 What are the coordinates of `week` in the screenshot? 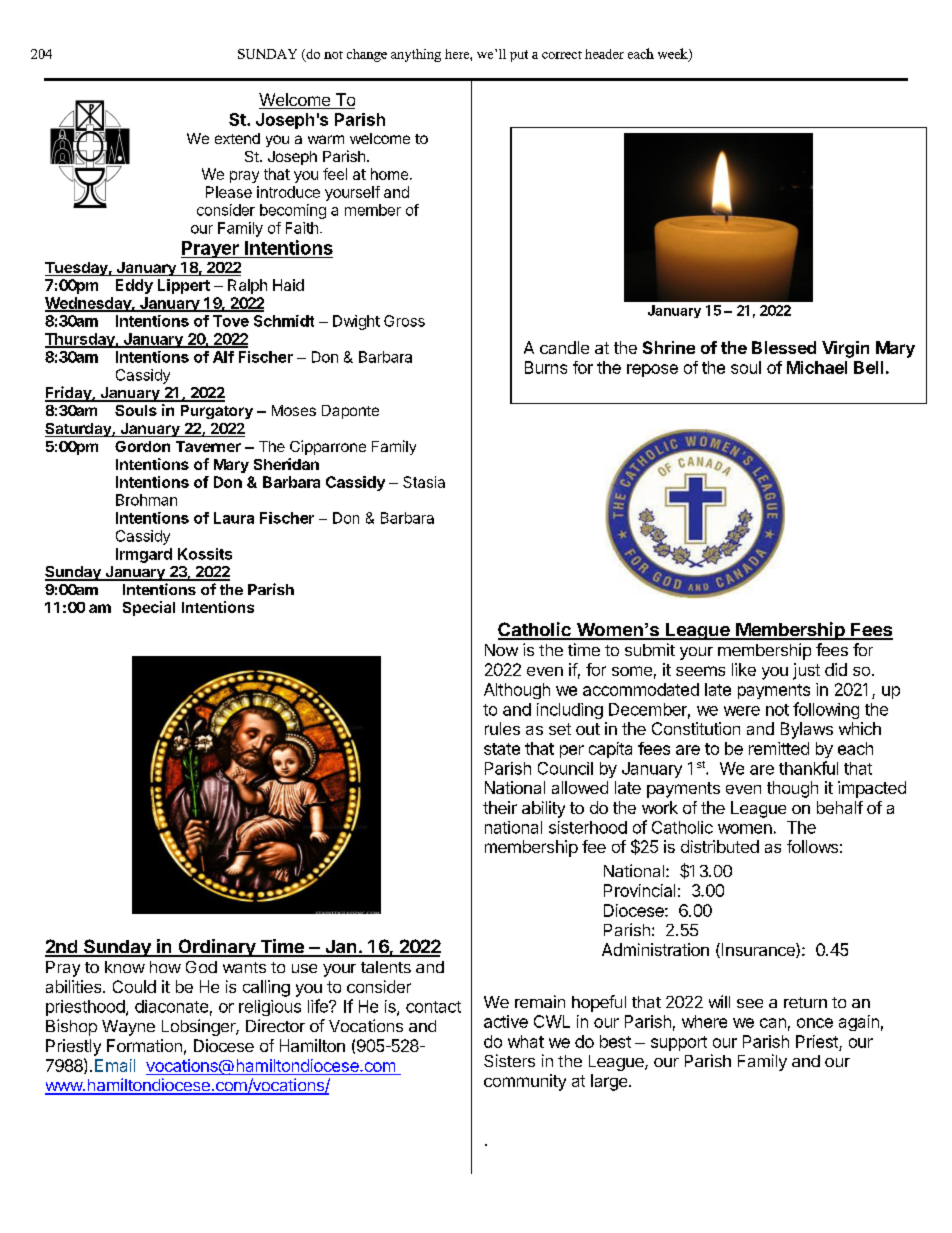 It's located at (674, 54).
